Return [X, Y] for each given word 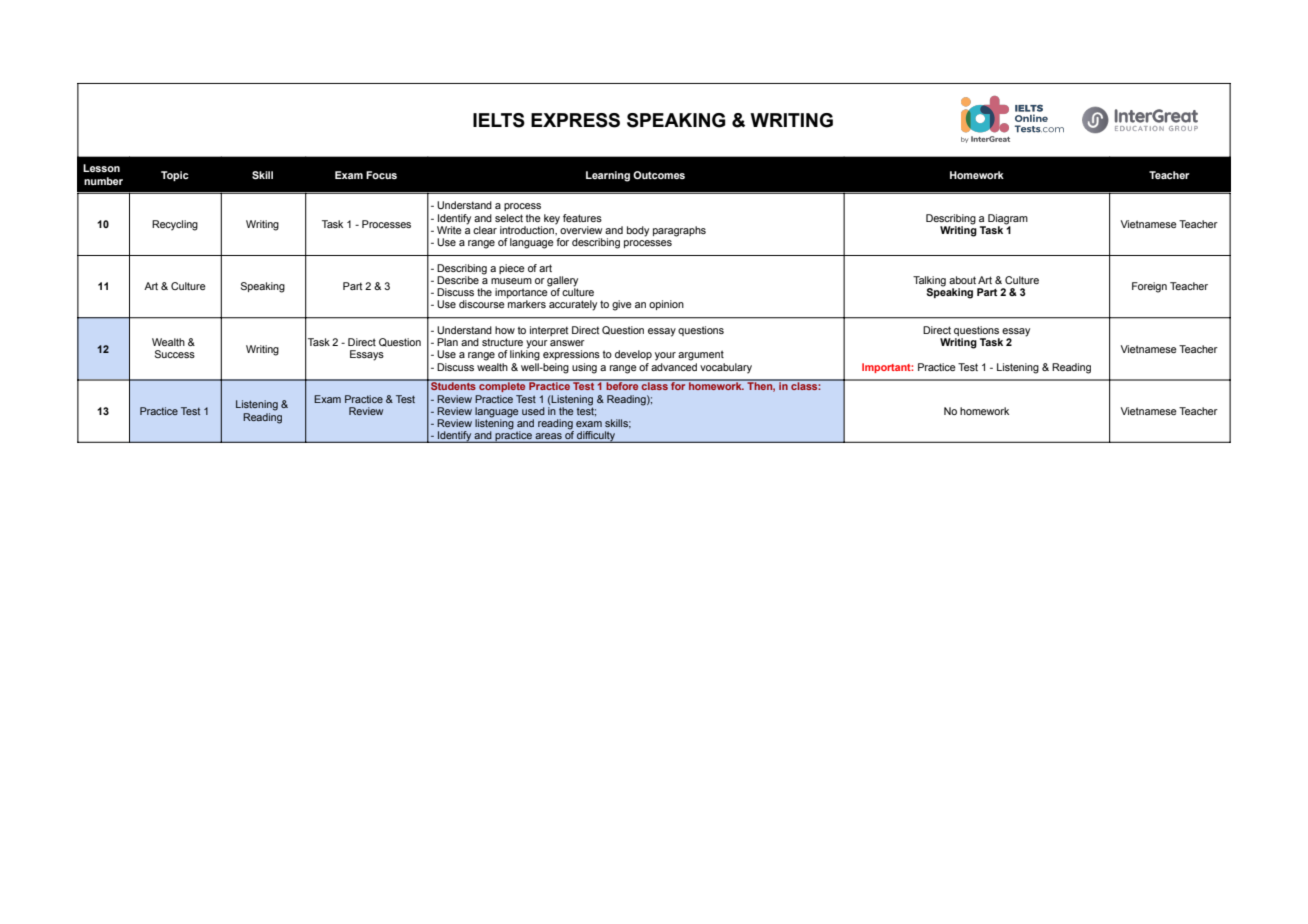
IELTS [499, 120]
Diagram [1008, 219]
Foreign [1149, 287]
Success [175, 354]
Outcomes [659, 175]
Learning [608, 176]
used [533, 411]
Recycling [175, 225]
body [638, 231]
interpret [549, 331]
